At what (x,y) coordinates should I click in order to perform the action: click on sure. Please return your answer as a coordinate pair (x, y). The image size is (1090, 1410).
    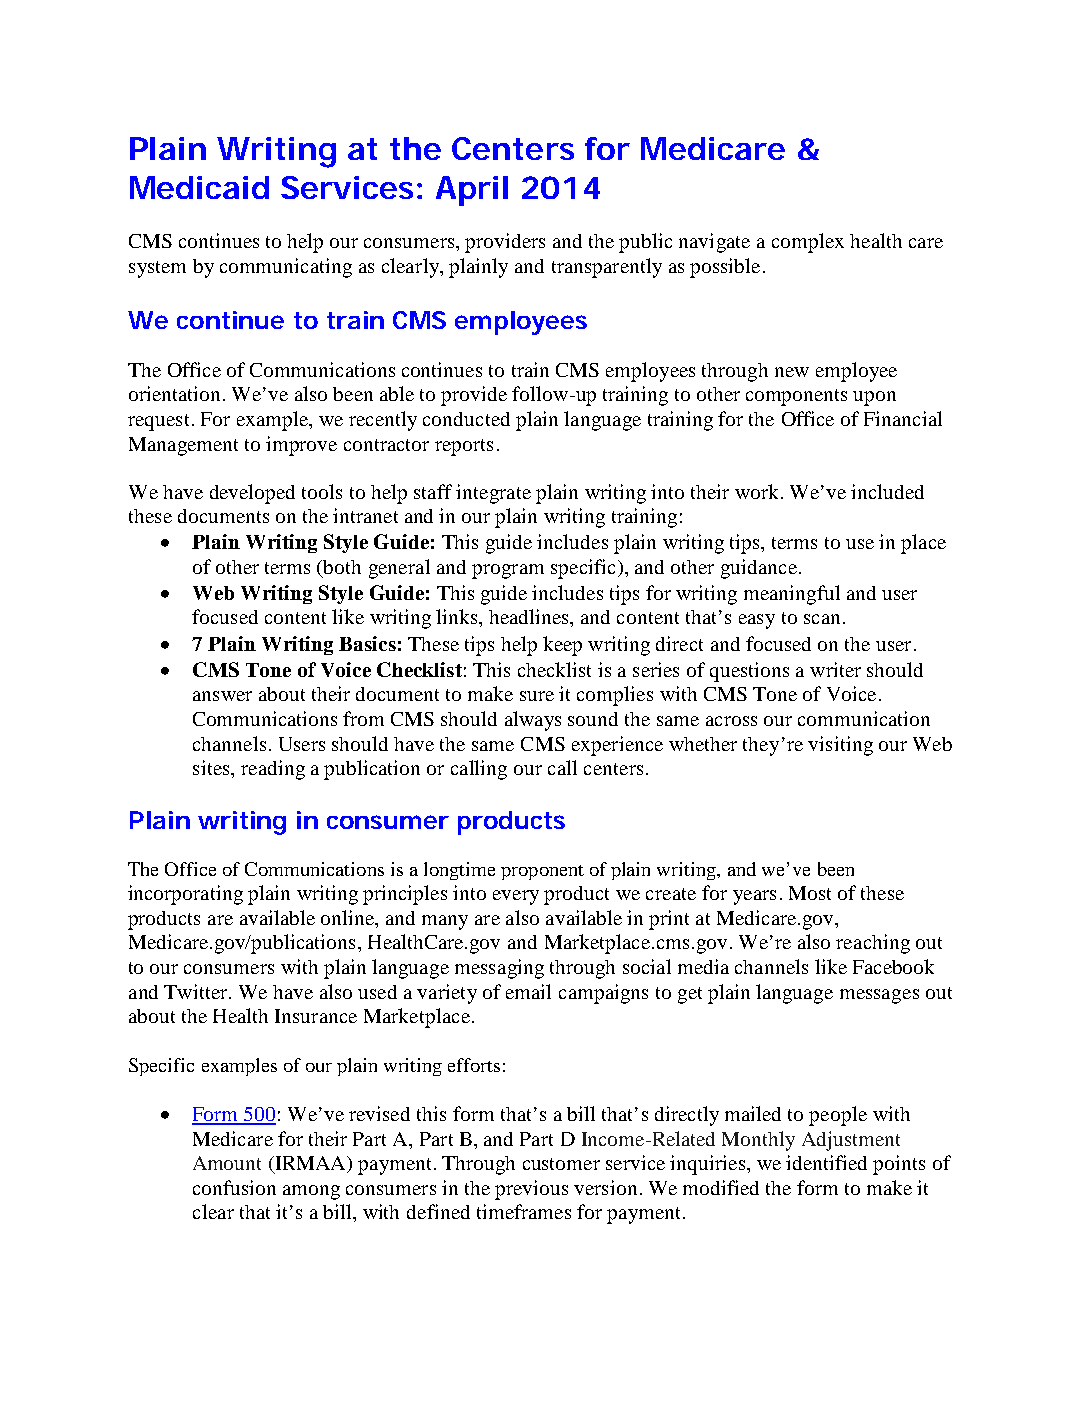
    Looking at the image, I should click on (537, 696).
